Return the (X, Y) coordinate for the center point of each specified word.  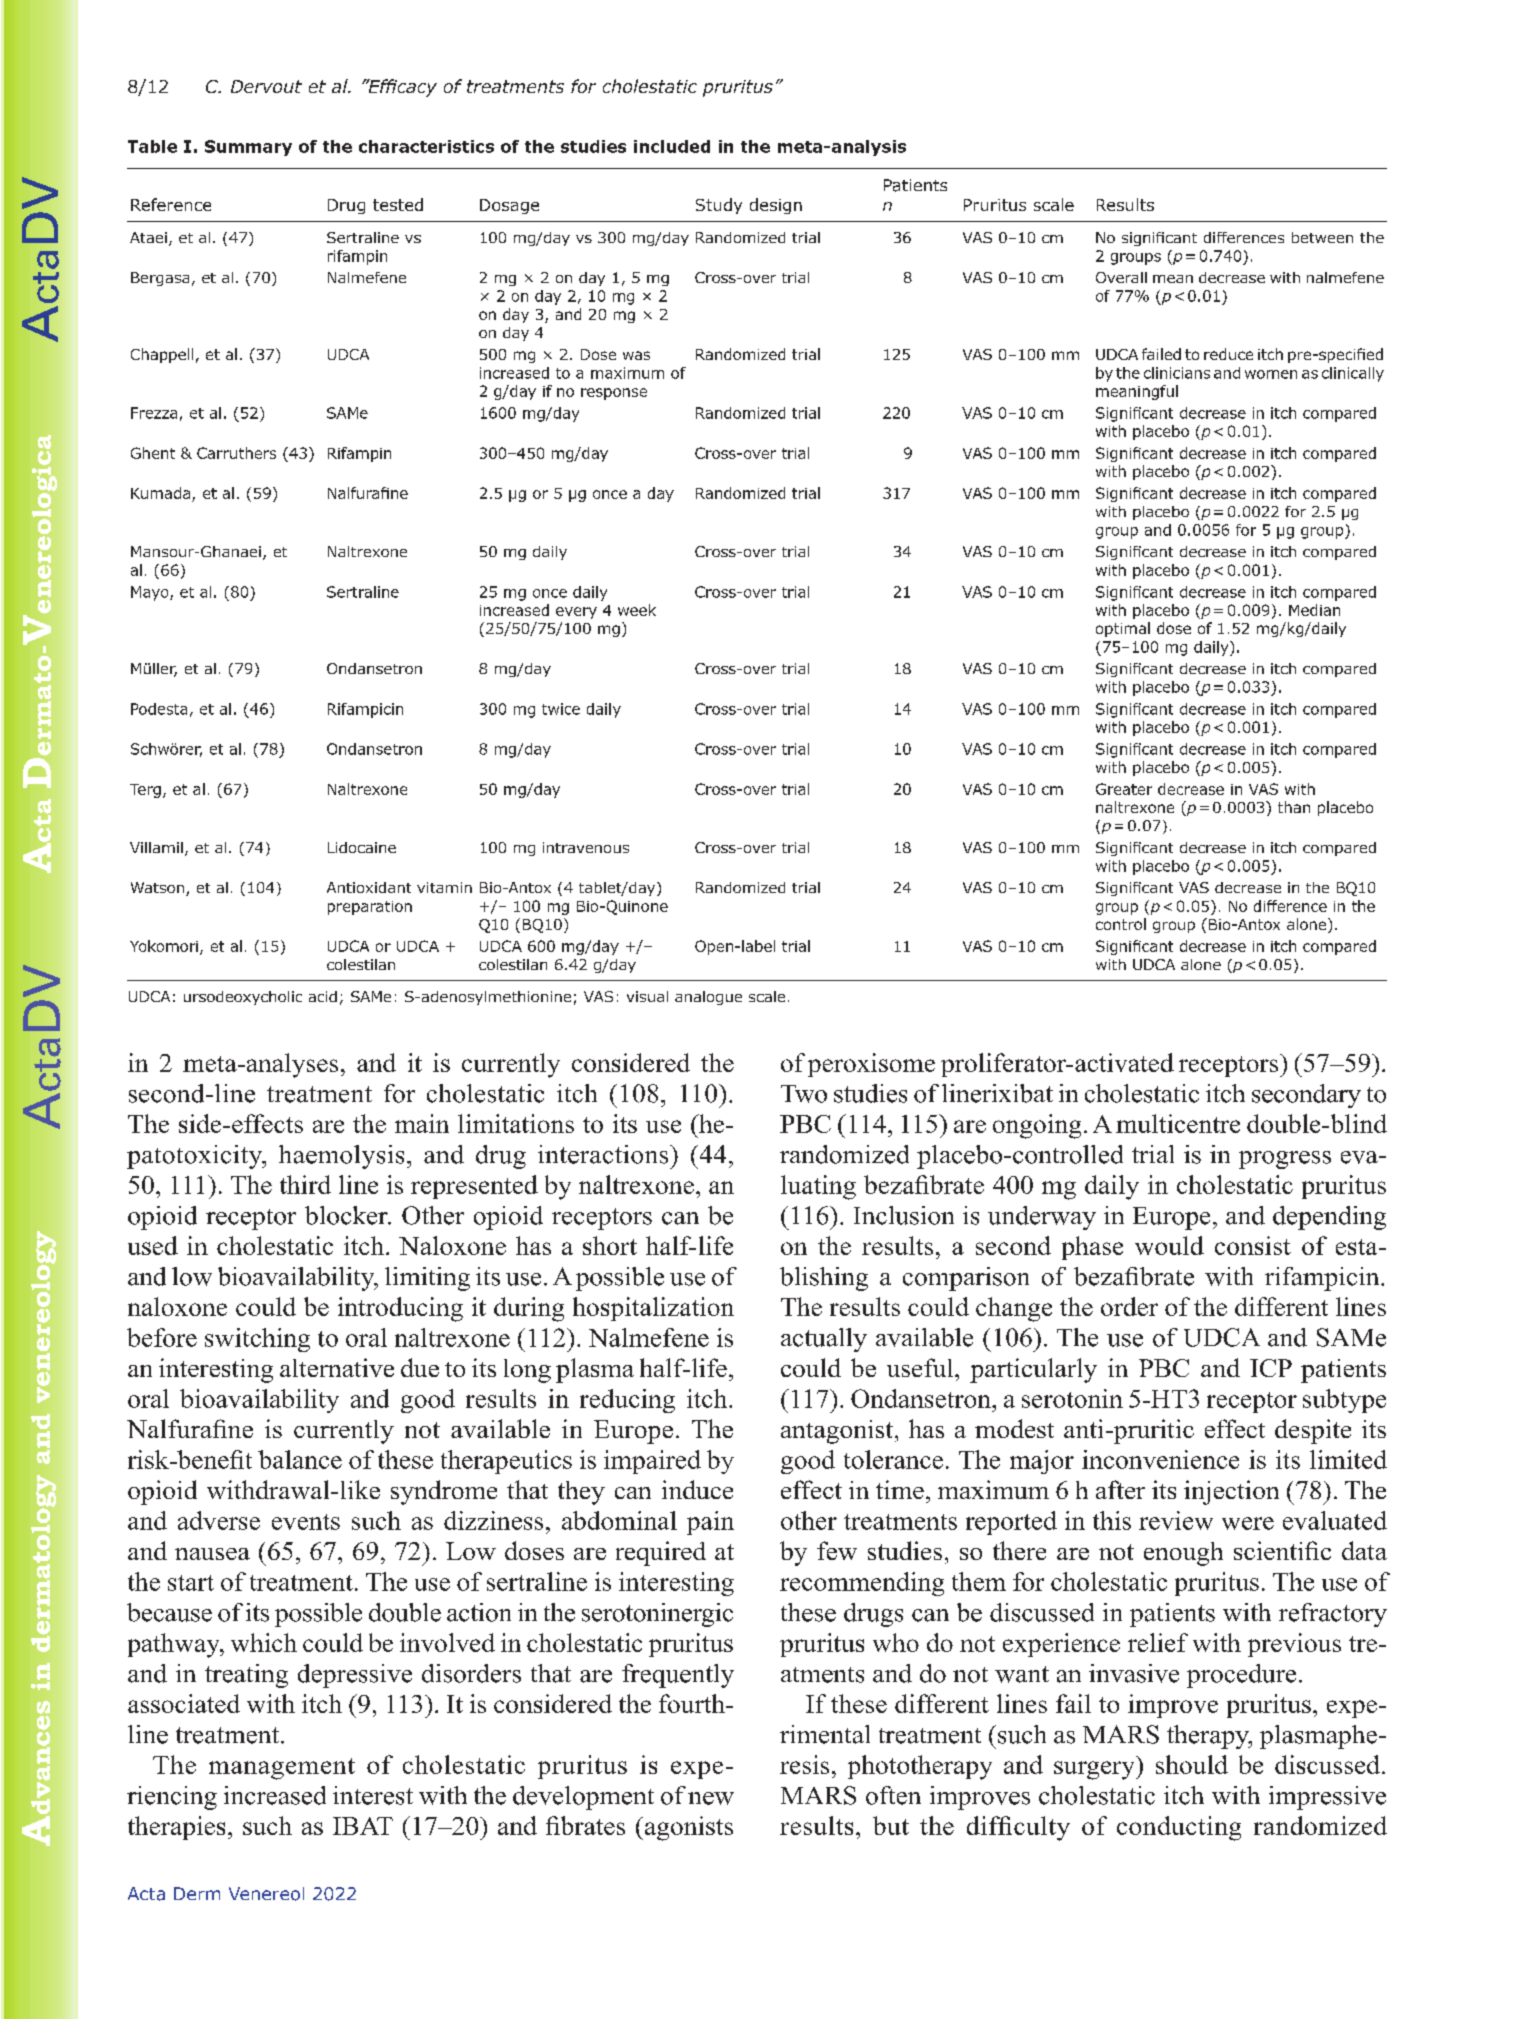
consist (1253, 1245)
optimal (1123, 629)
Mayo (151, 593)
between (1322, 237)
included (672, 146)
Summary (248, 148)
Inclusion (904, 1215)
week (637, 610)
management (282, 1769)
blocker (347, 1215)
